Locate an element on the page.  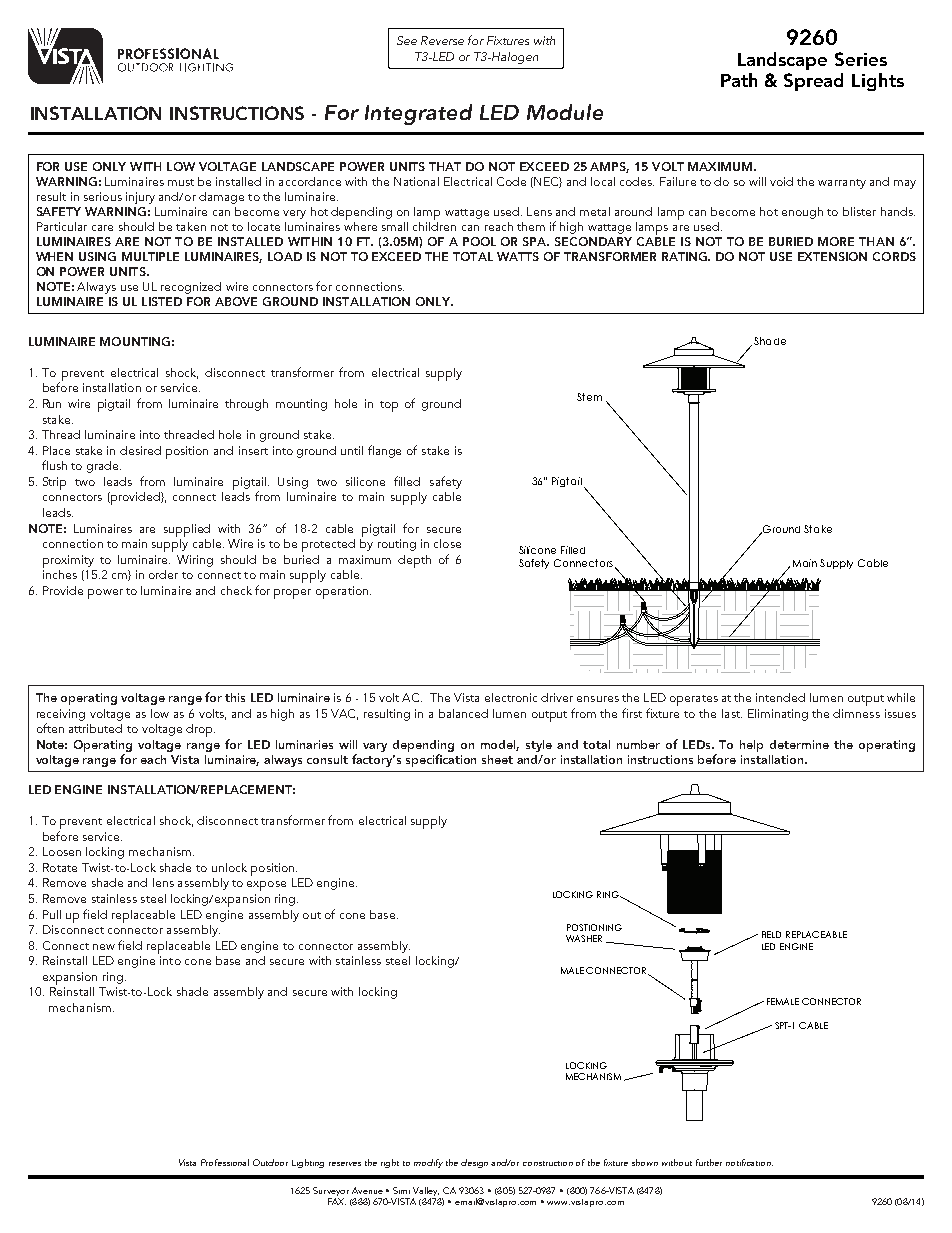
depth is located at coordinates (414, 561).
